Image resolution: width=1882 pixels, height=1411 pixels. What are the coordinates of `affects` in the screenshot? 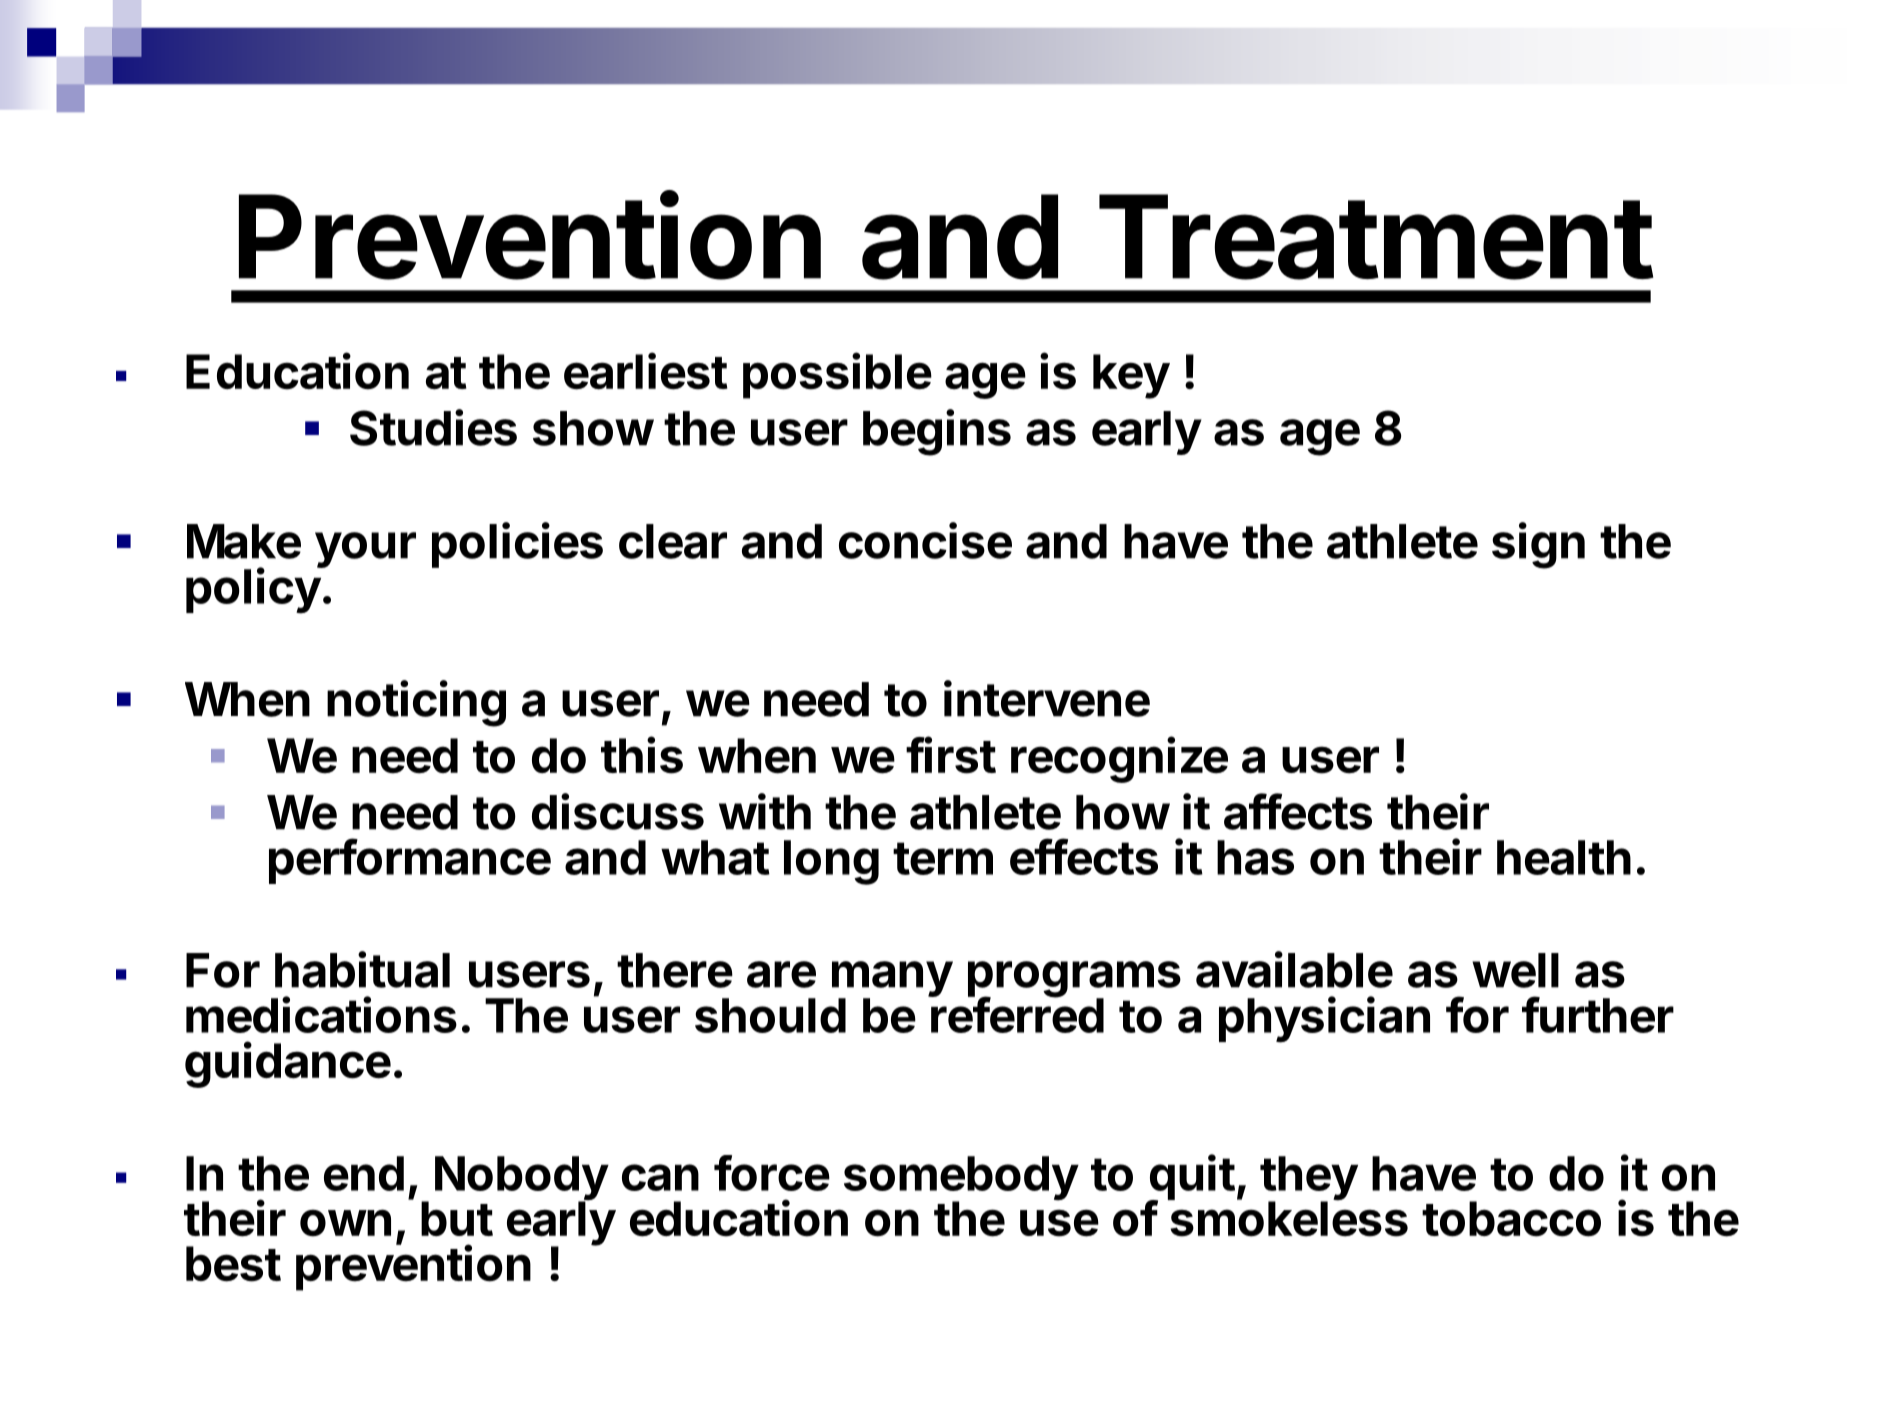 It's located at (1298, 811).
